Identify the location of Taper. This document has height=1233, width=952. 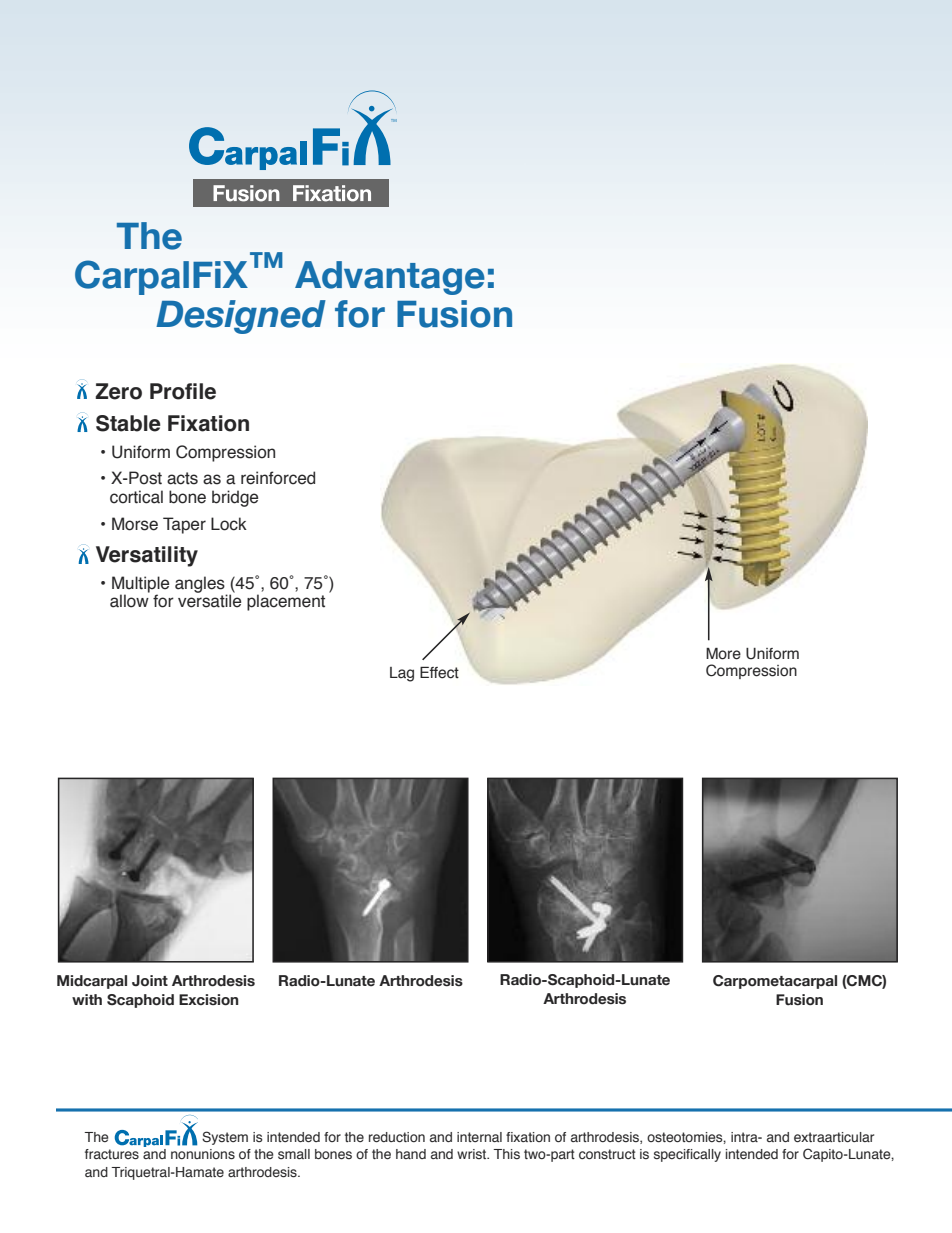
(184, 525).
